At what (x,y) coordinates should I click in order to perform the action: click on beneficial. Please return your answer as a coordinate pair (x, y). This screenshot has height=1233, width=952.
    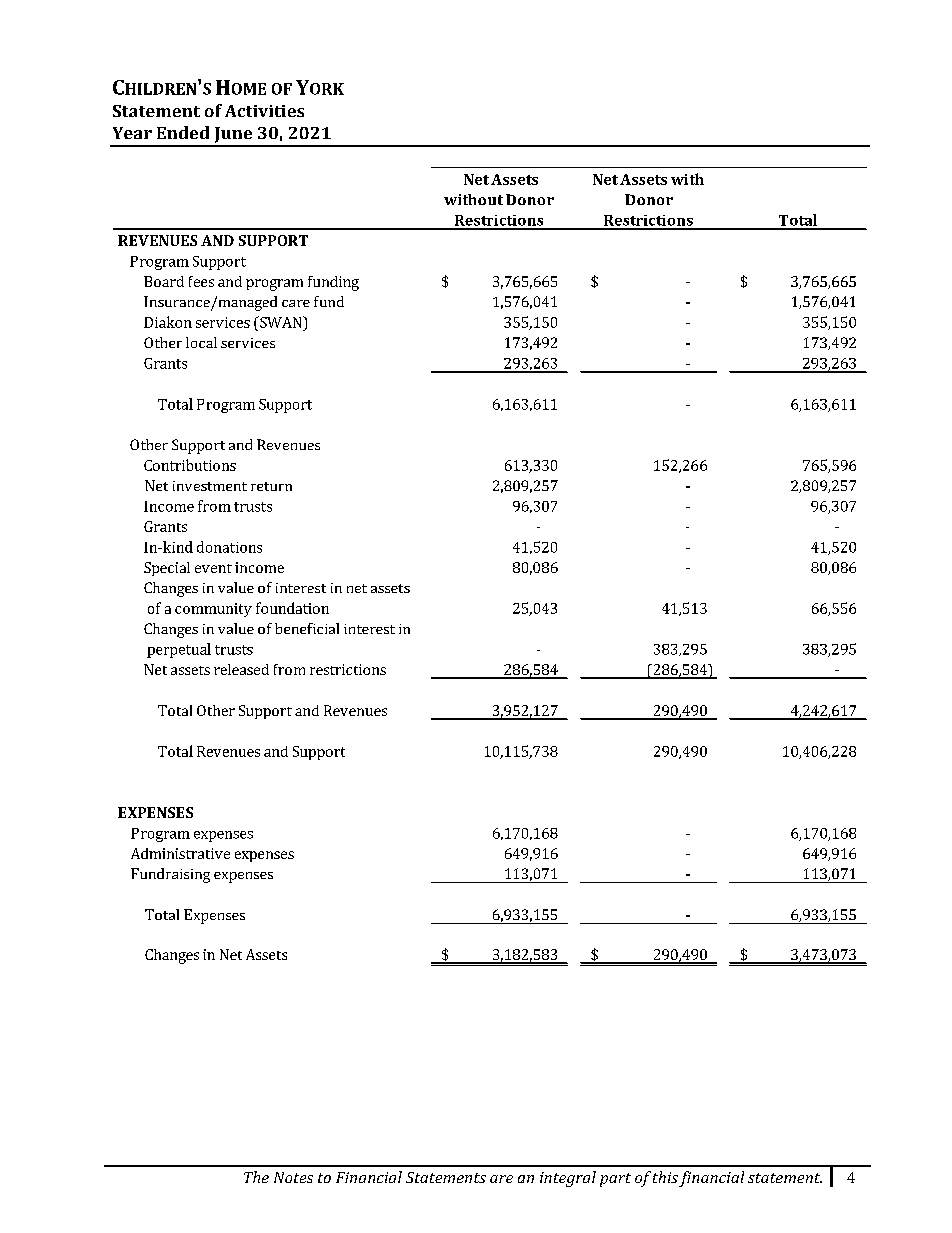
    Looking at the image, I should click on (307, 628).
